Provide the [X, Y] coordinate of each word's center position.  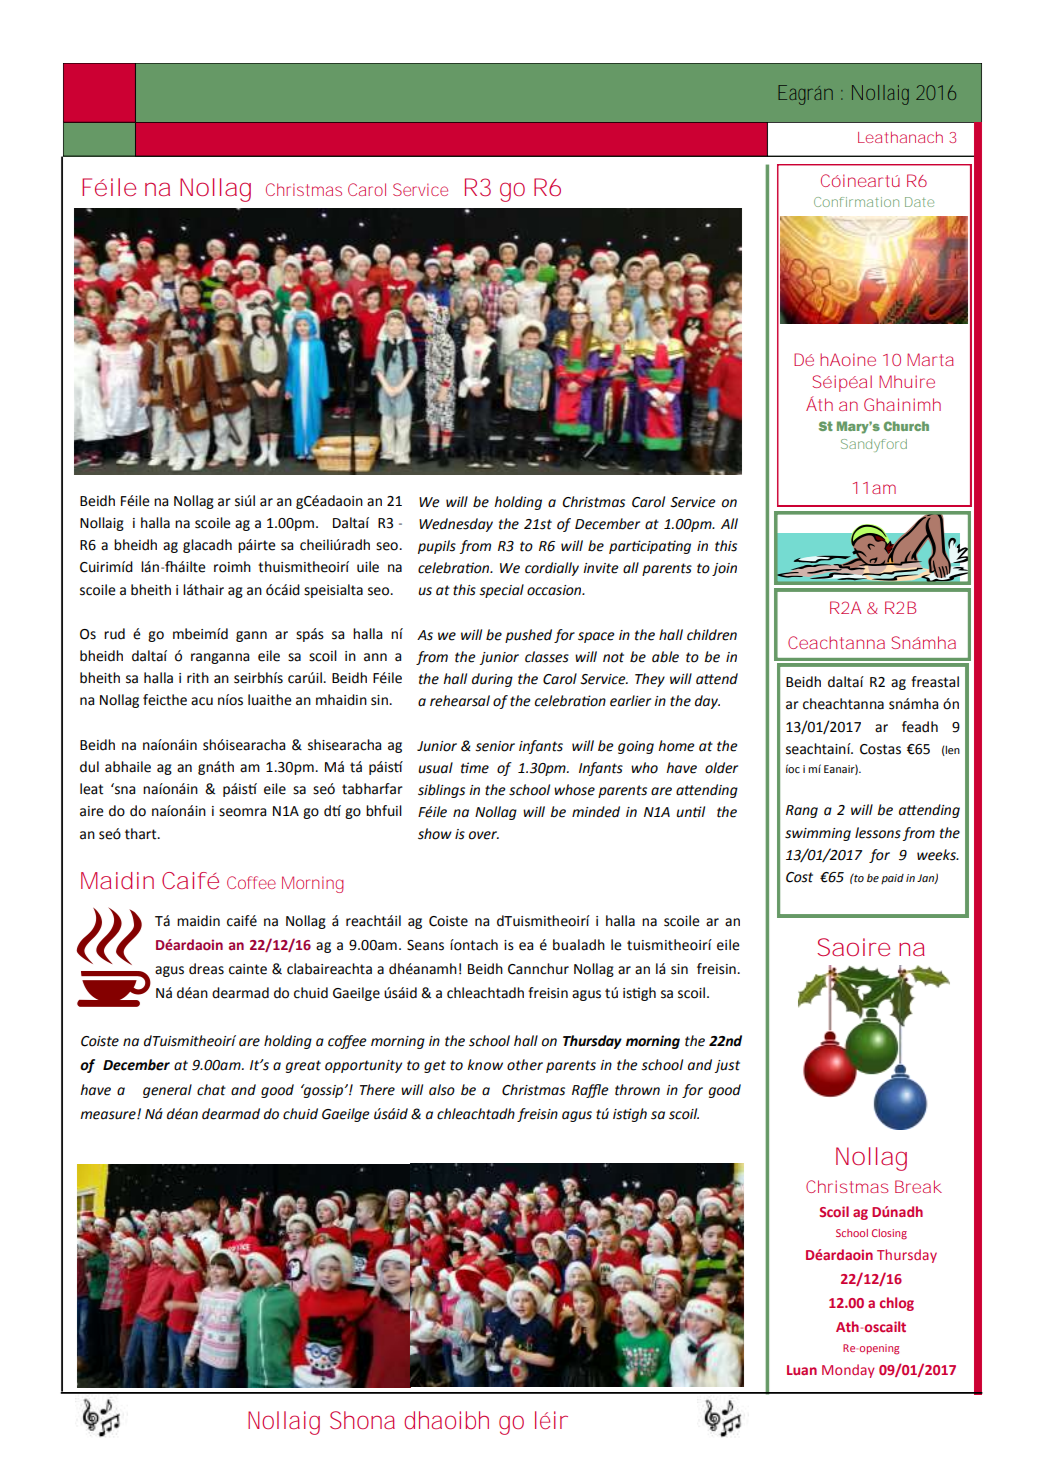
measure [109, 1115]
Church [906, 426]
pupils [437, 547]
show [435, 834]
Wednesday [456, 525]
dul [89, 767]
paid [892, 879]
